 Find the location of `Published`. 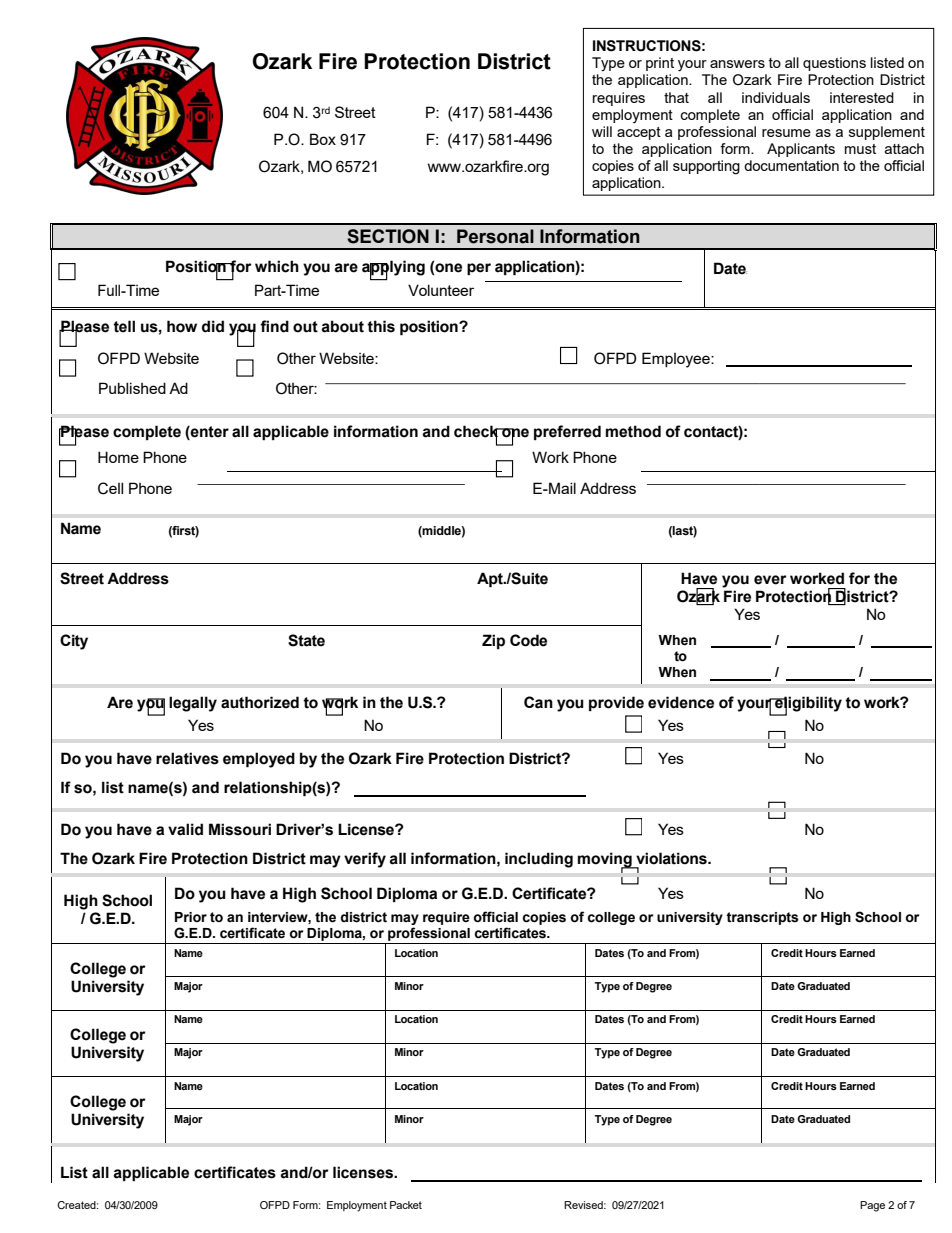

Published is located at coordinates (132, 388).
